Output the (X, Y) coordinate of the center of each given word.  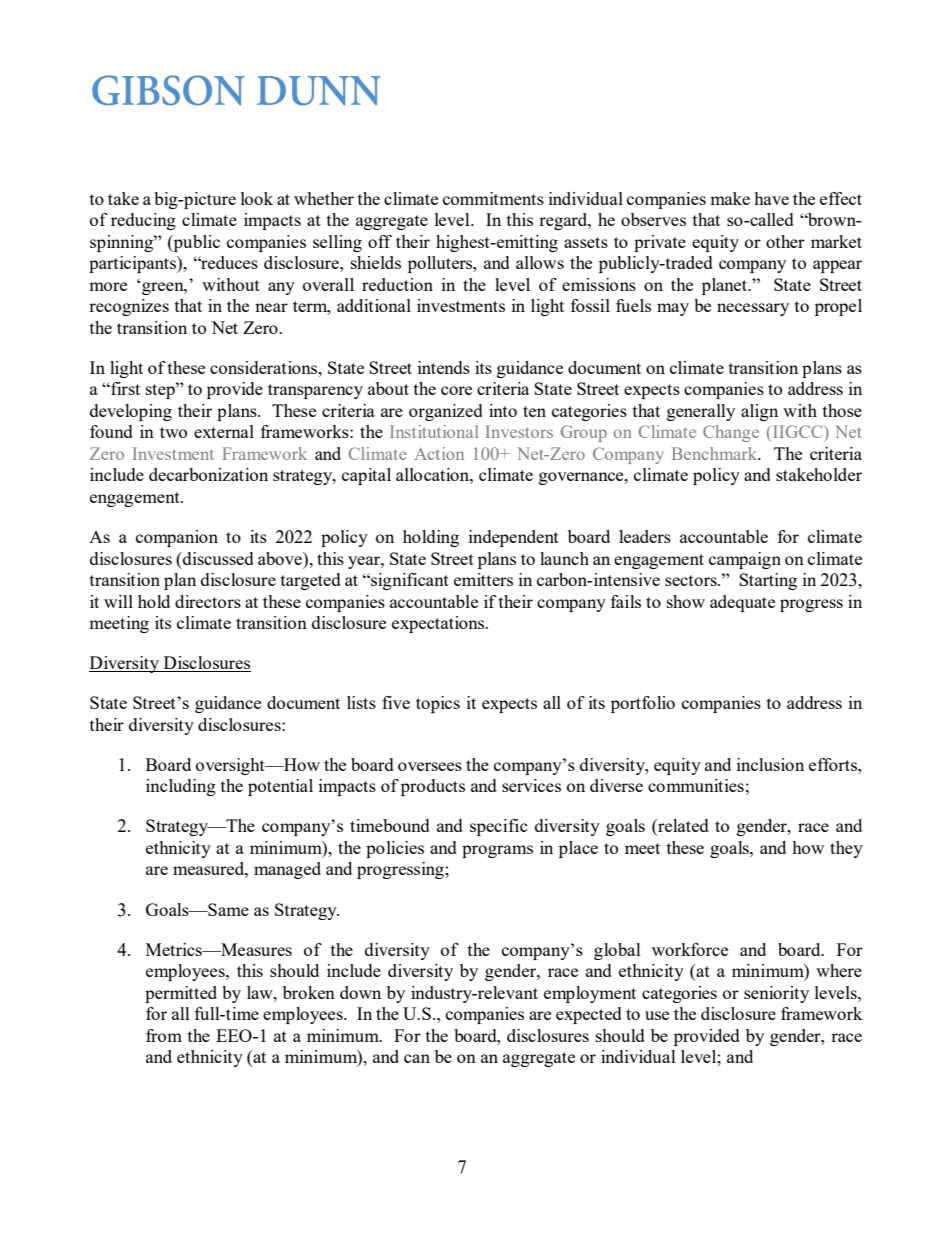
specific (499, 827)
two (173, 432)
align (759, 412)
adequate (742, 603)
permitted (181, 994)
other (785, 241)
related (682, 827)
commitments (493, 198)
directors (208, 601)
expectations (439, 624)
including (181, 787)
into (503, 410)
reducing (143, 221)
